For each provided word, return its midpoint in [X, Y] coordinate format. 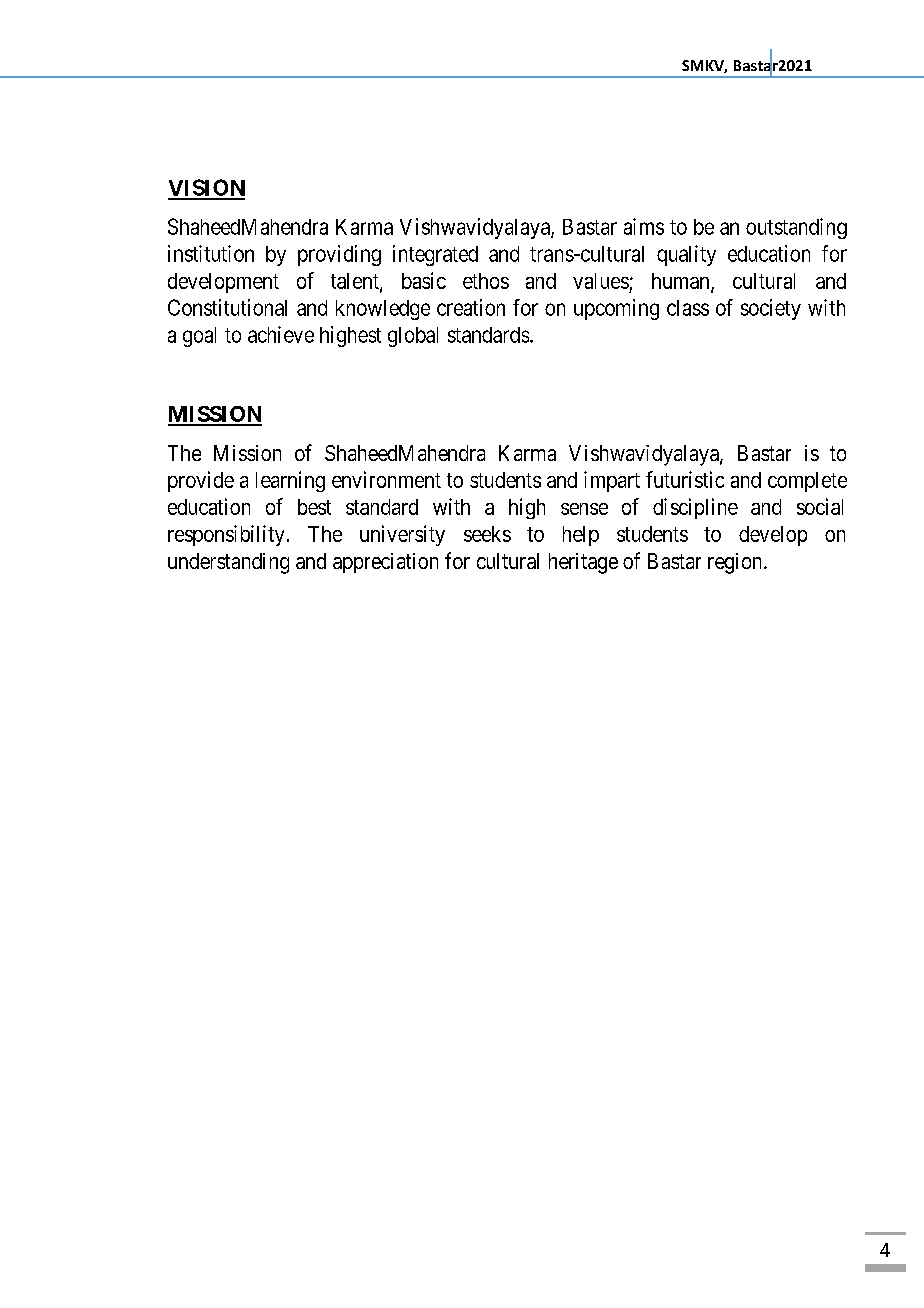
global [413, 337]
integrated [435, 255]
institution [211, 253]
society [771, 309]
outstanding [796, 228]
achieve [281, 334]
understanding [228, 563]
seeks [487, 534]
